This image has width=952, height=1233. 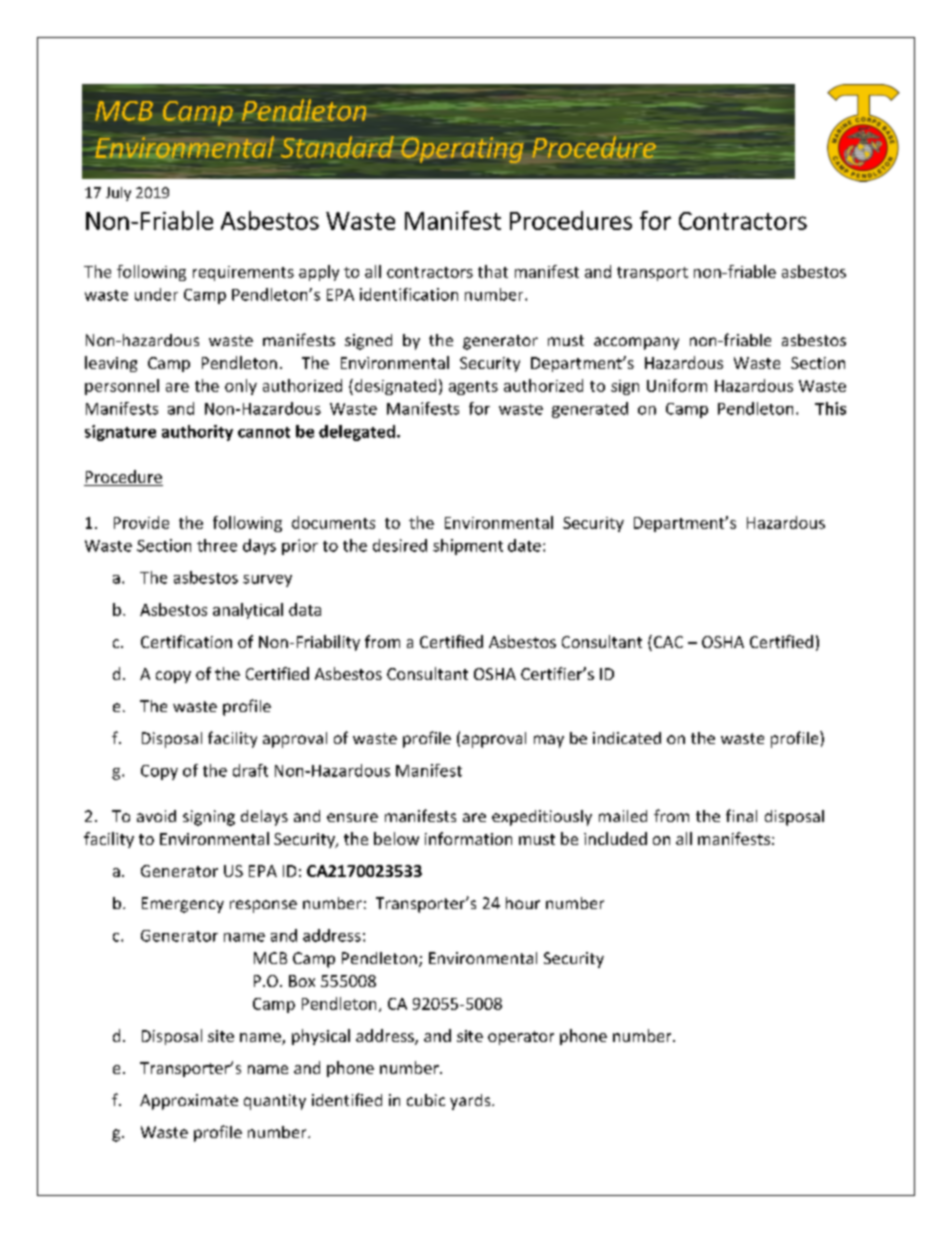 What do you see at coordinates (197, 433) in the image?
I see `authority` at bounding box center [197, 433].
